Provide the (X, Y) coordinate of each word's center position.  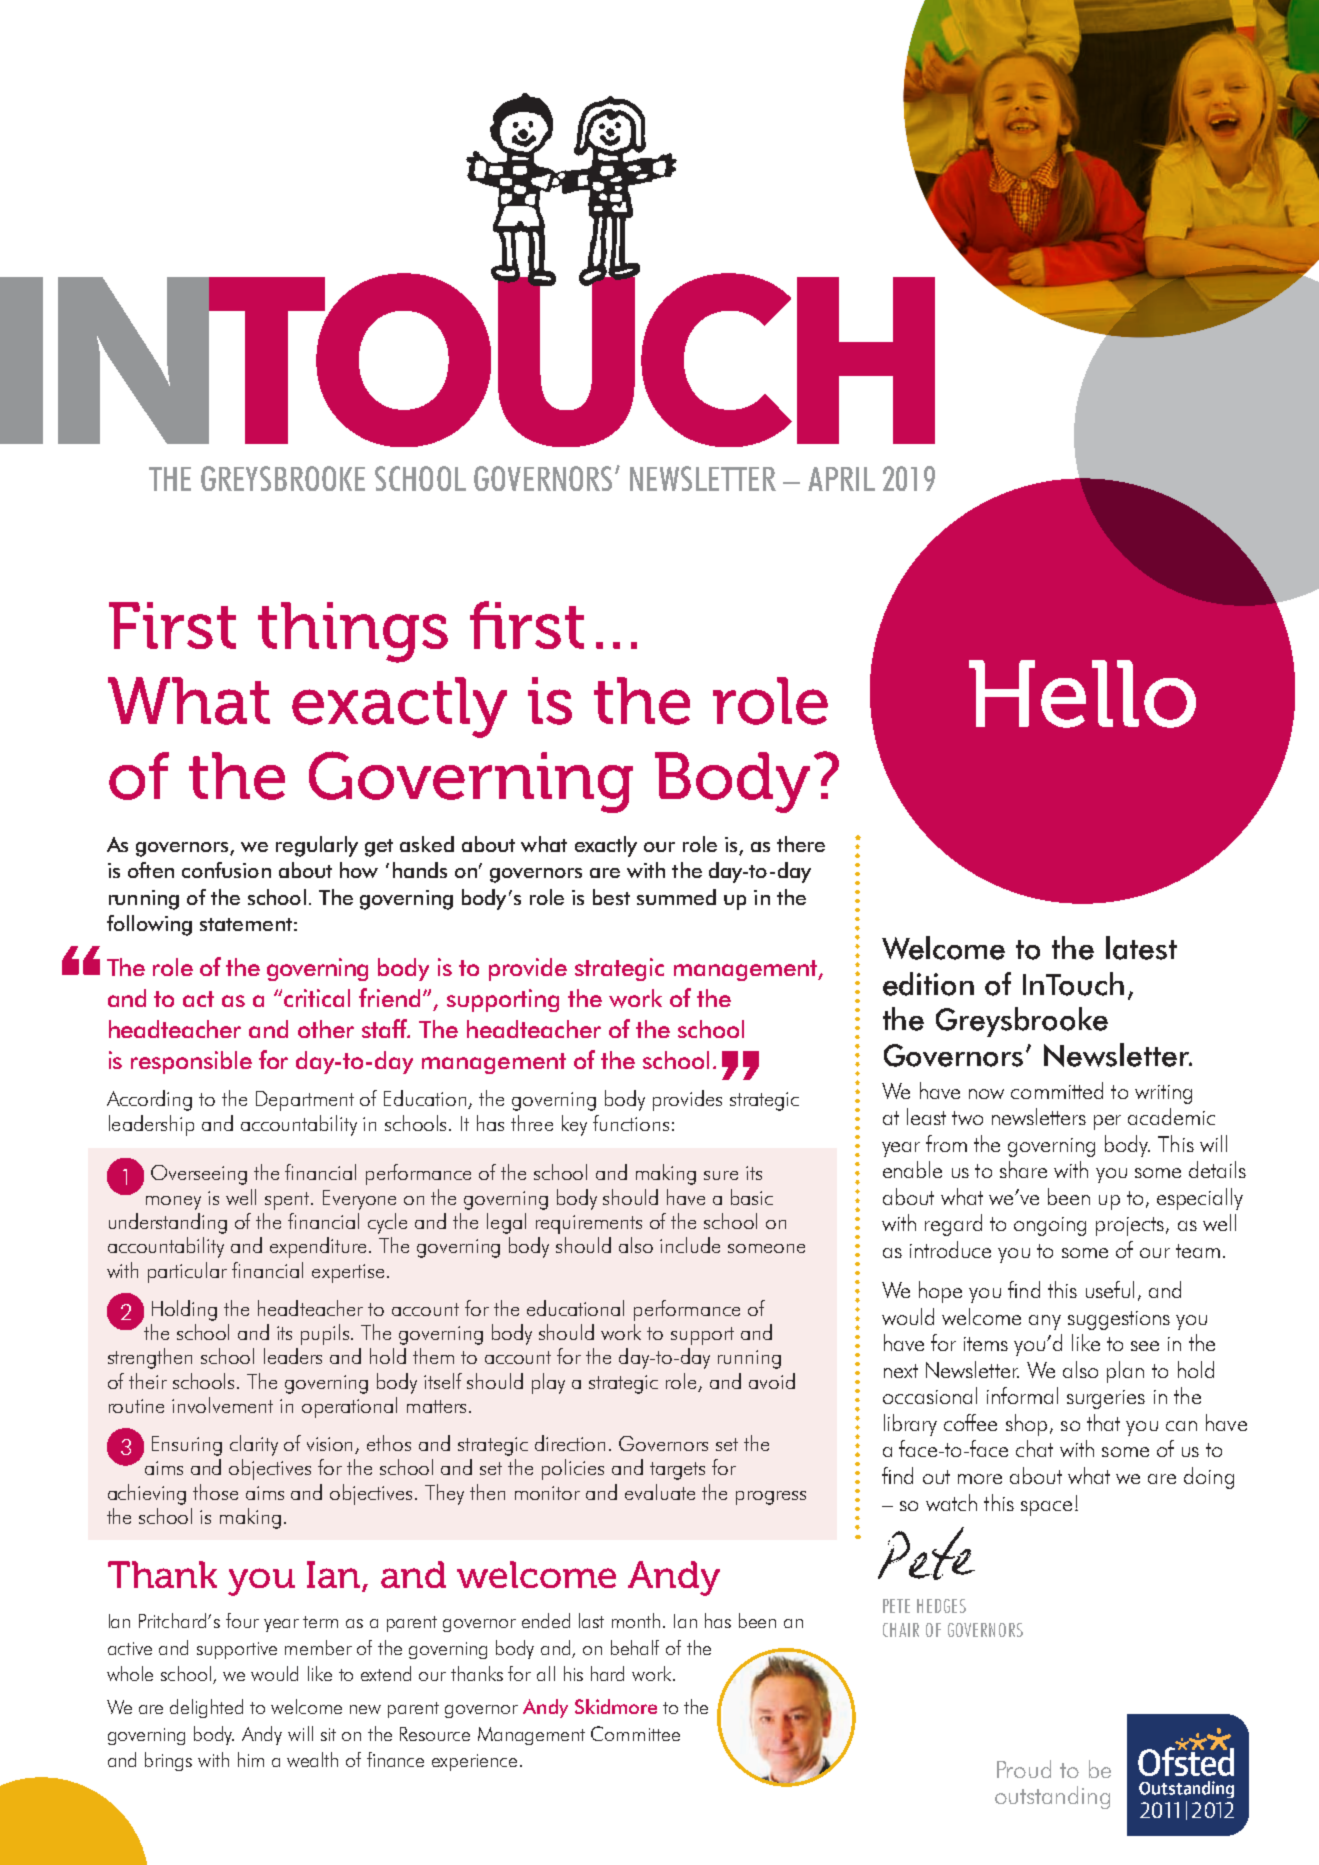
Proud (1024, 1769)
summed (676, 897)
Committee (635, 1733)
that (1103, 1422)
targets (677, 1471)
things (353, 632)
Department (305, 1101)
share (1023, 1169)
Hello (1082, 694)
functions (631, 1123)
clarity (254, 1445)
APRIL (841, 479)
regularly (317, 846)
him (251, 1759)
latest (1141, 948)
